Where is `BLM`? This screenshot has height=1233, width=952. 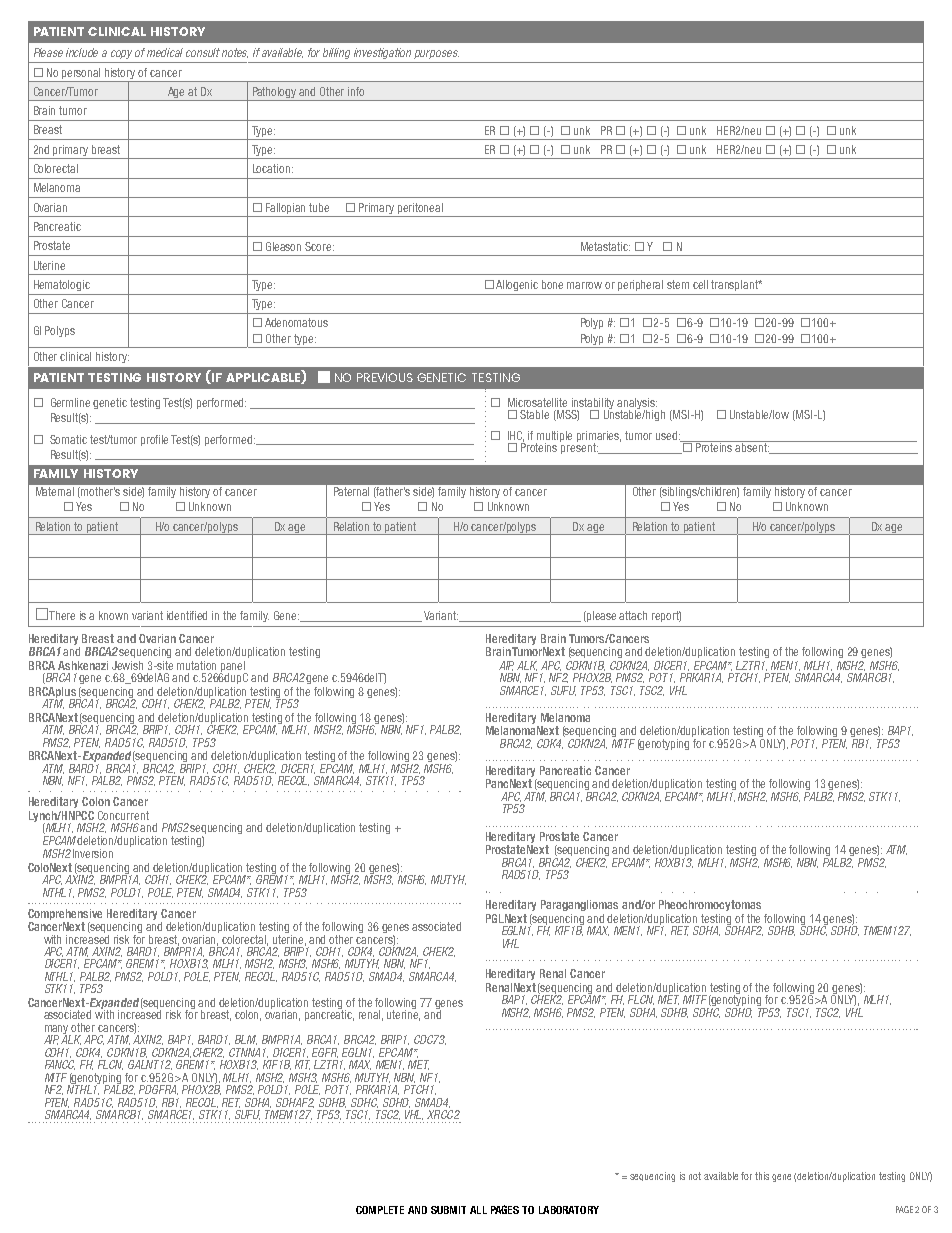
BLM is located at coordinates (246, 1040).
